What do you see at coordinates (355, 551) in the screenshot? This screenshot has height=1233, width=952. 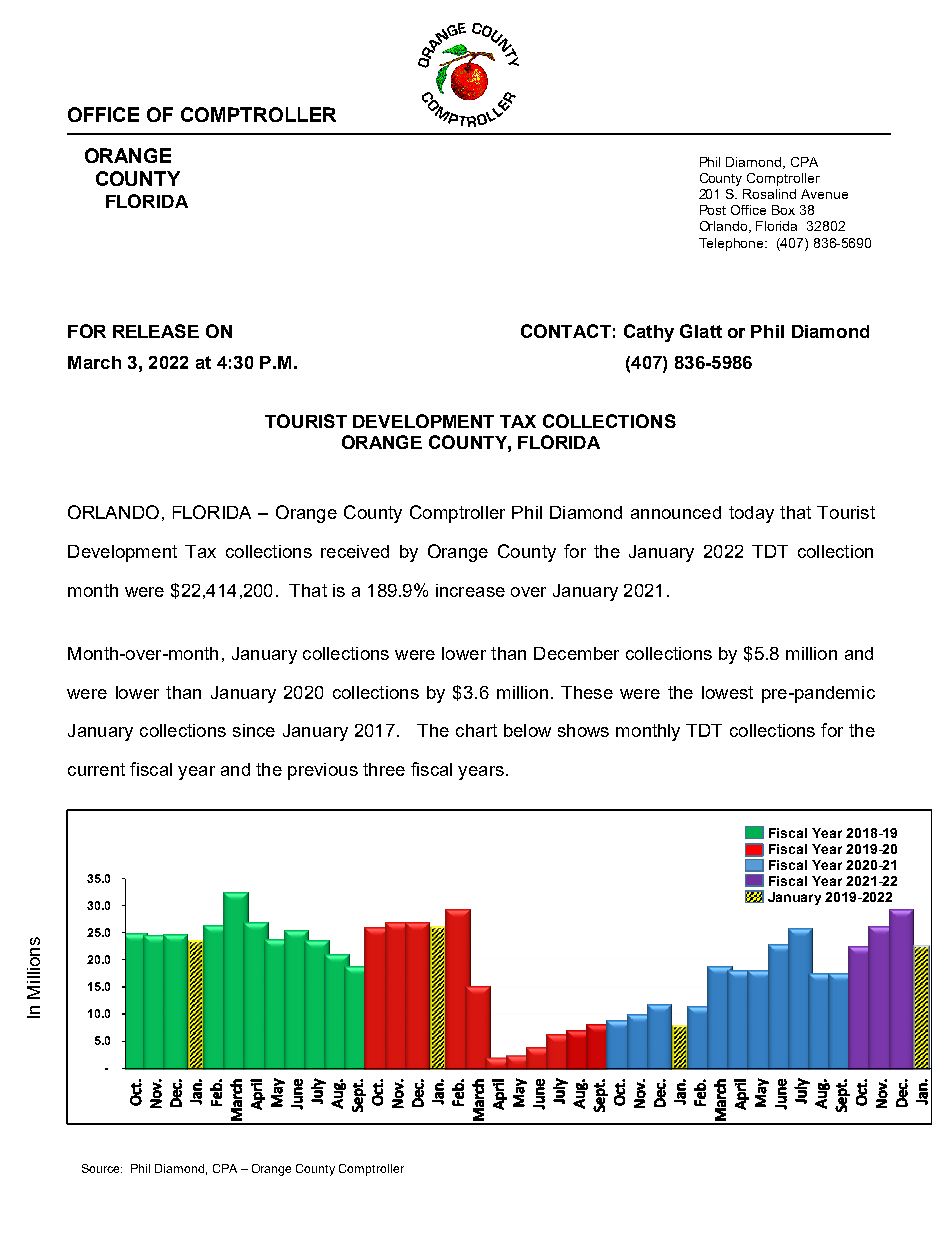 I see `received` at bounding box center [355, 551].
